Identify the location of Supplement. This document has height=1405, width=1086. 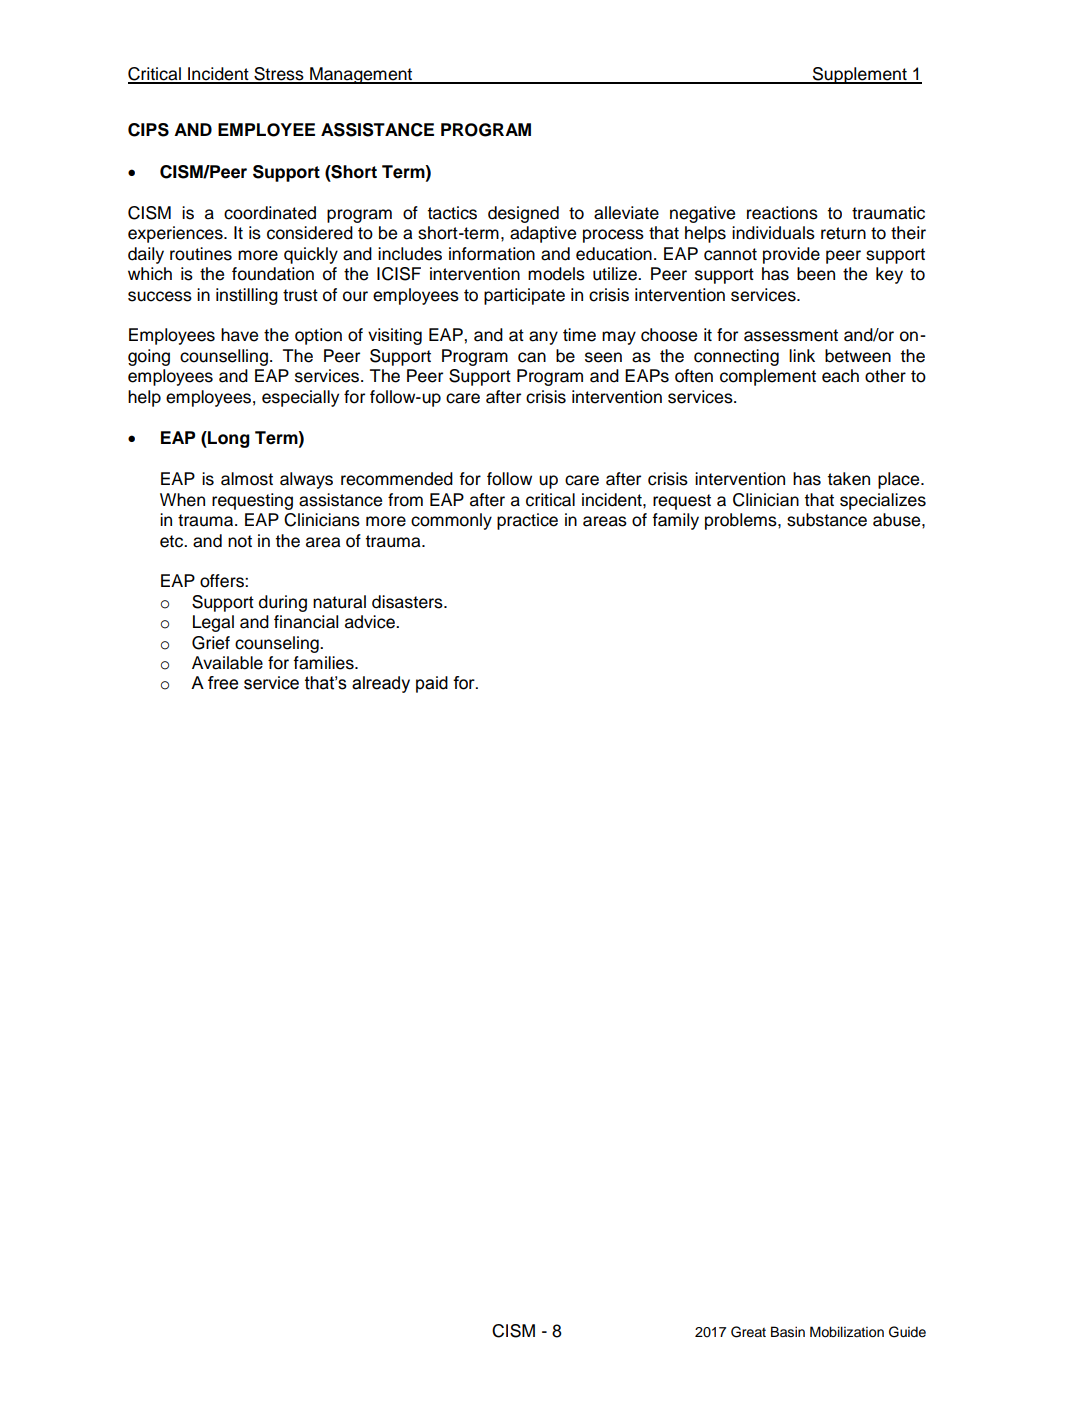
(860, 75).
